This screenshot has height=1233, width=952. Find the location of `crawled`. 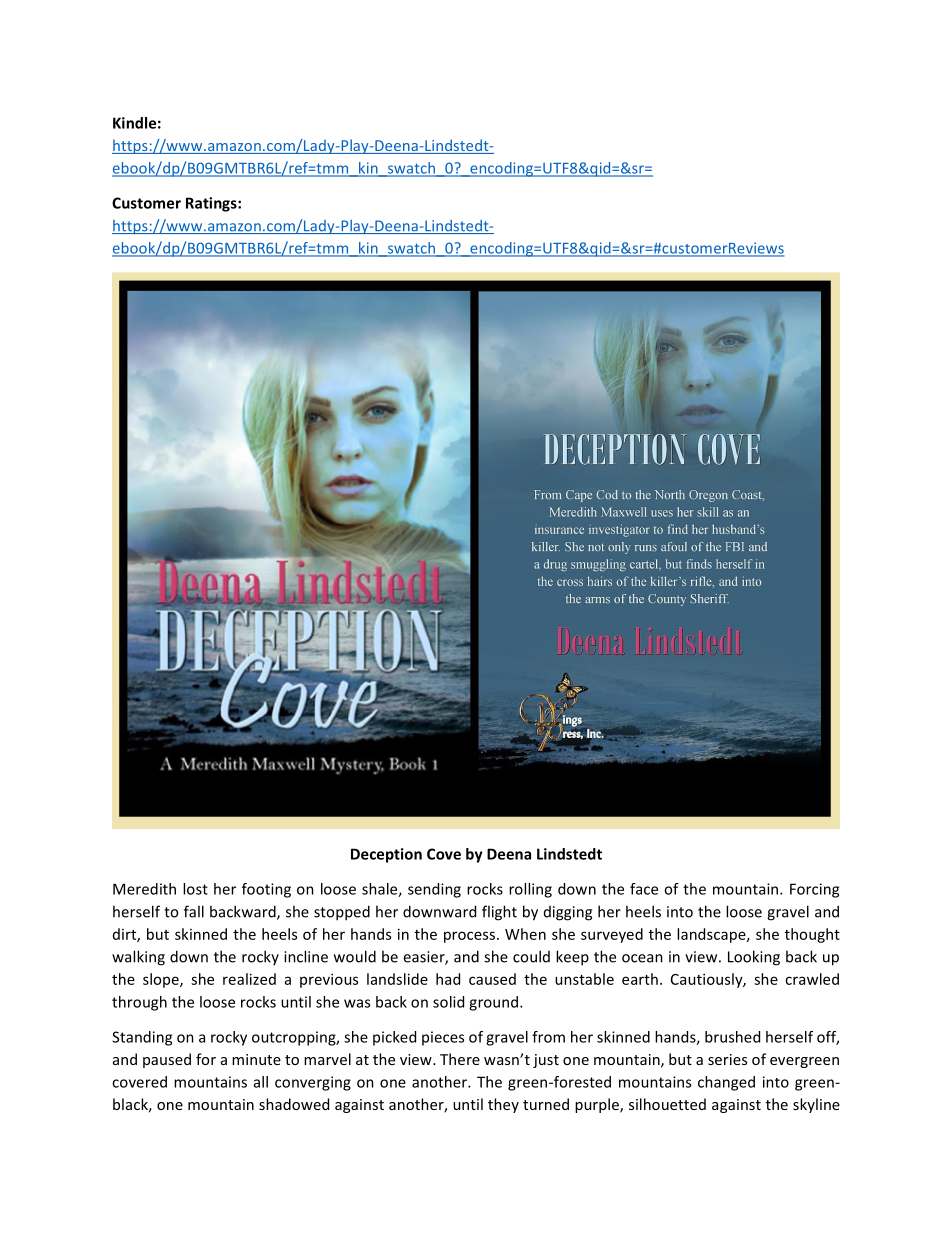

crawled is located at coordinates (812, 979).
